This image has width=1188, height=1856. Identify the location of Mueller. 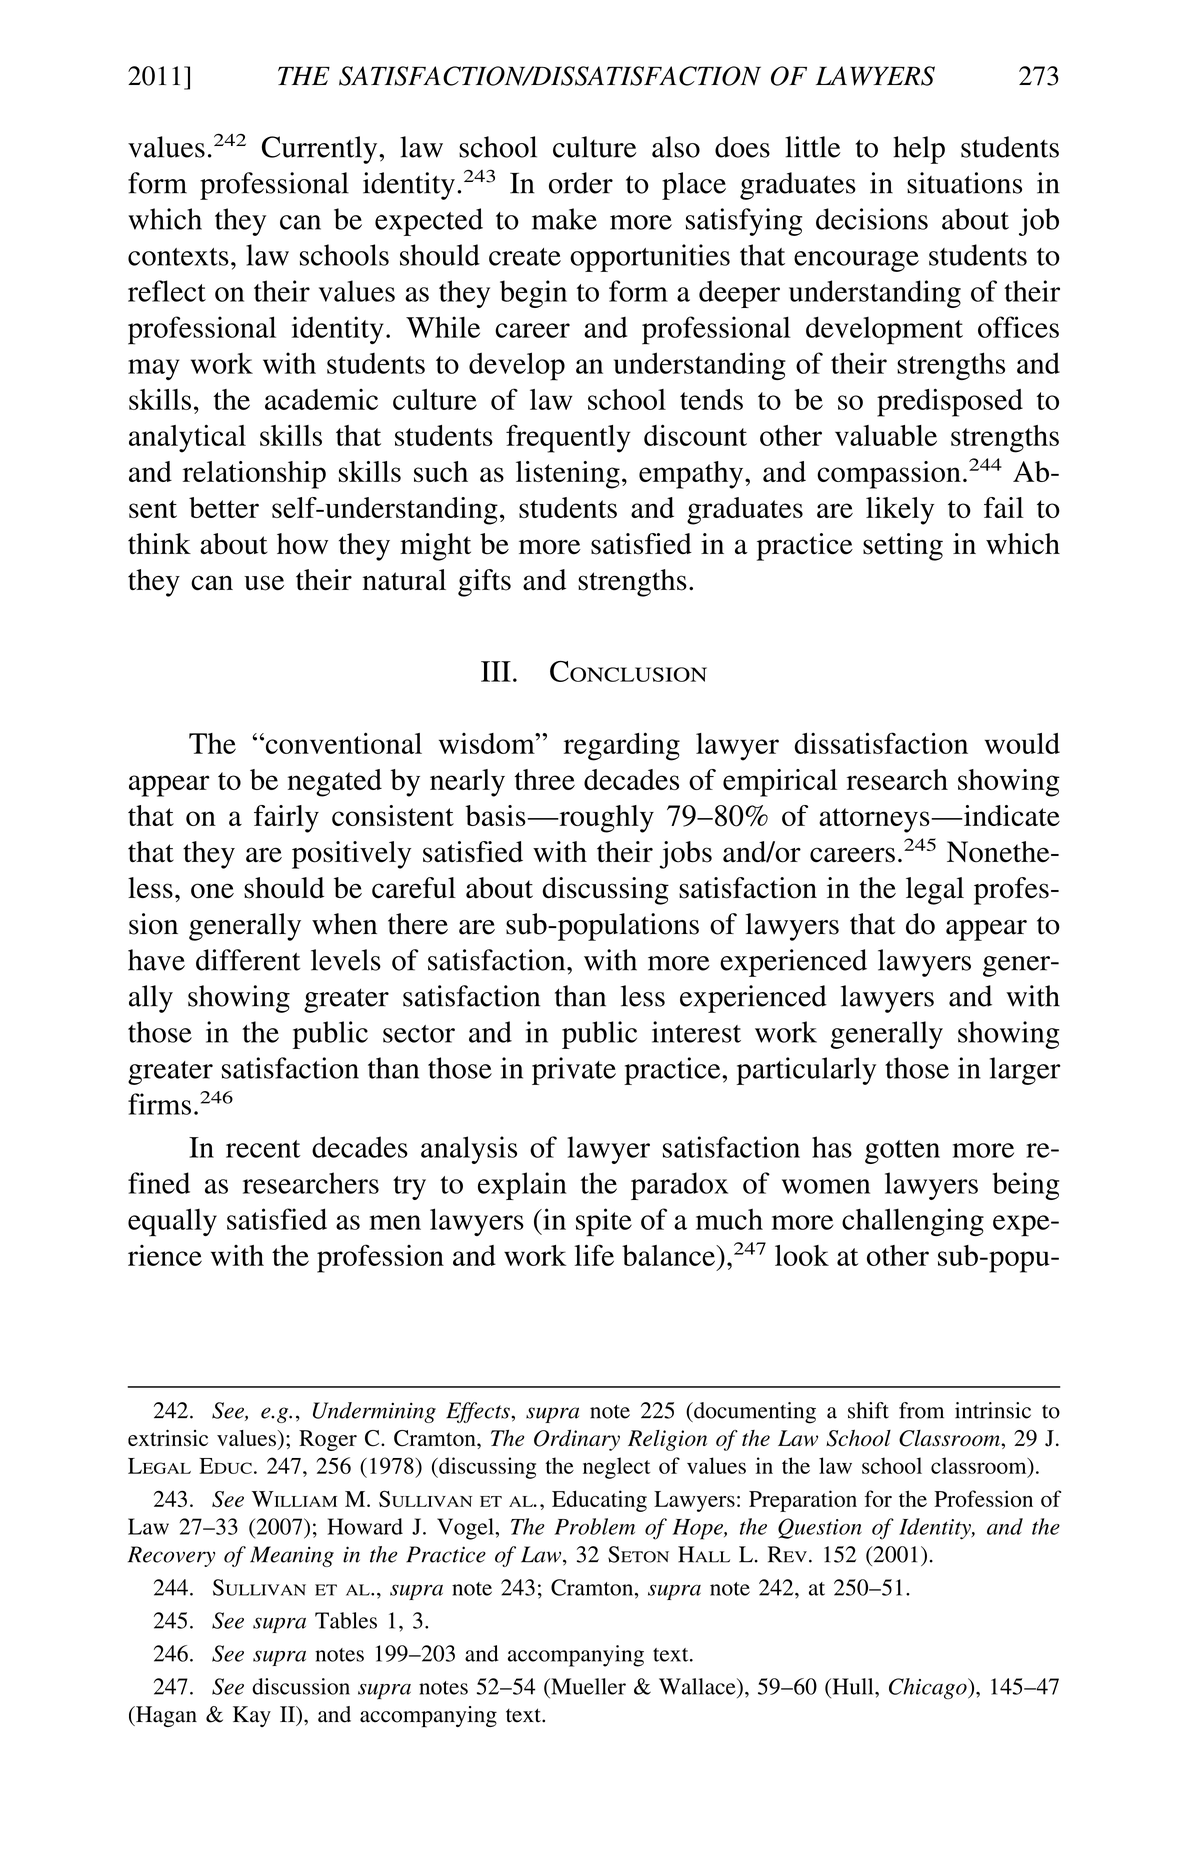
(587, 1686).
